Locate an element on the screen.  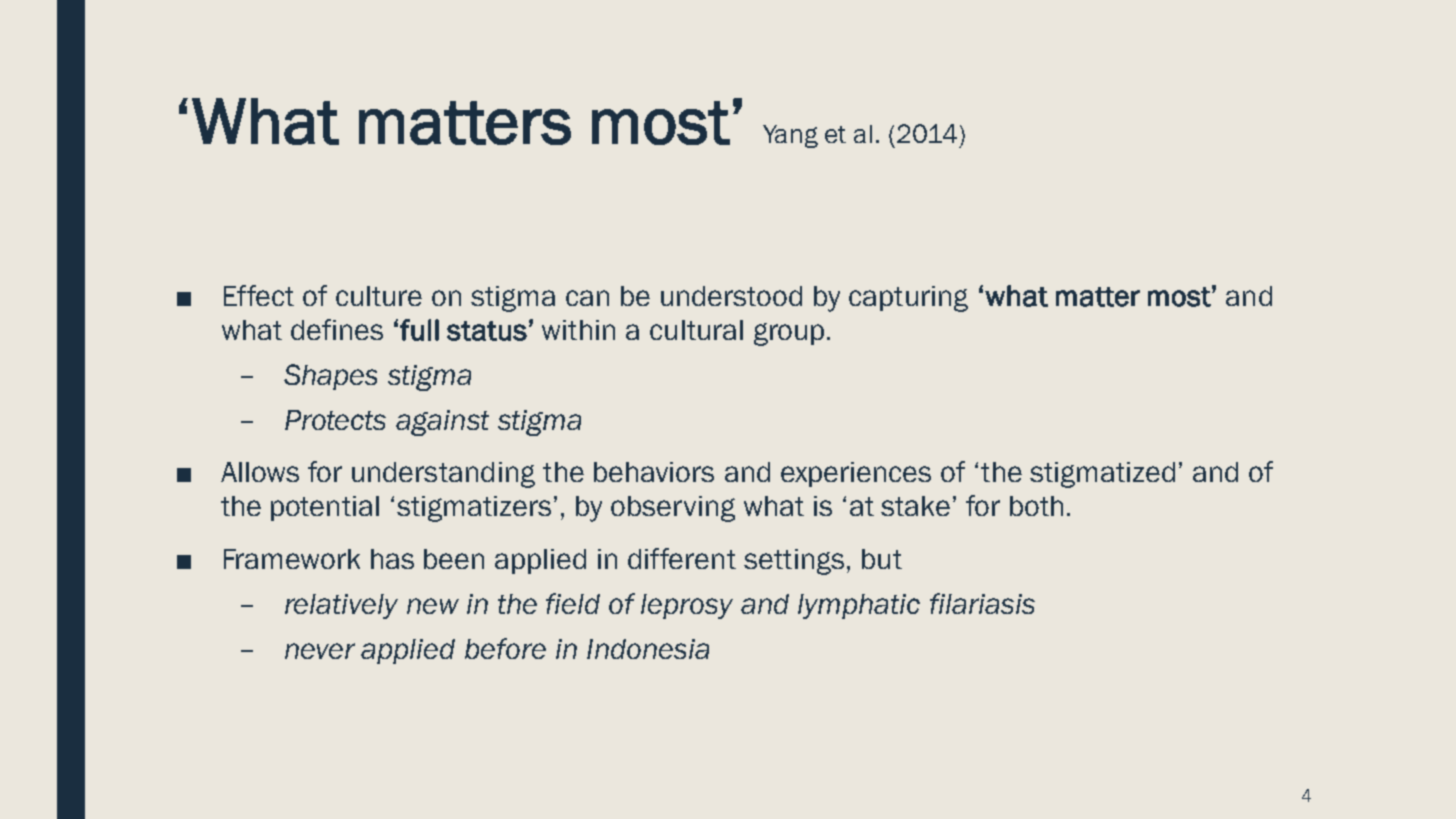
behaviors is located at coordinates (654, 472).
